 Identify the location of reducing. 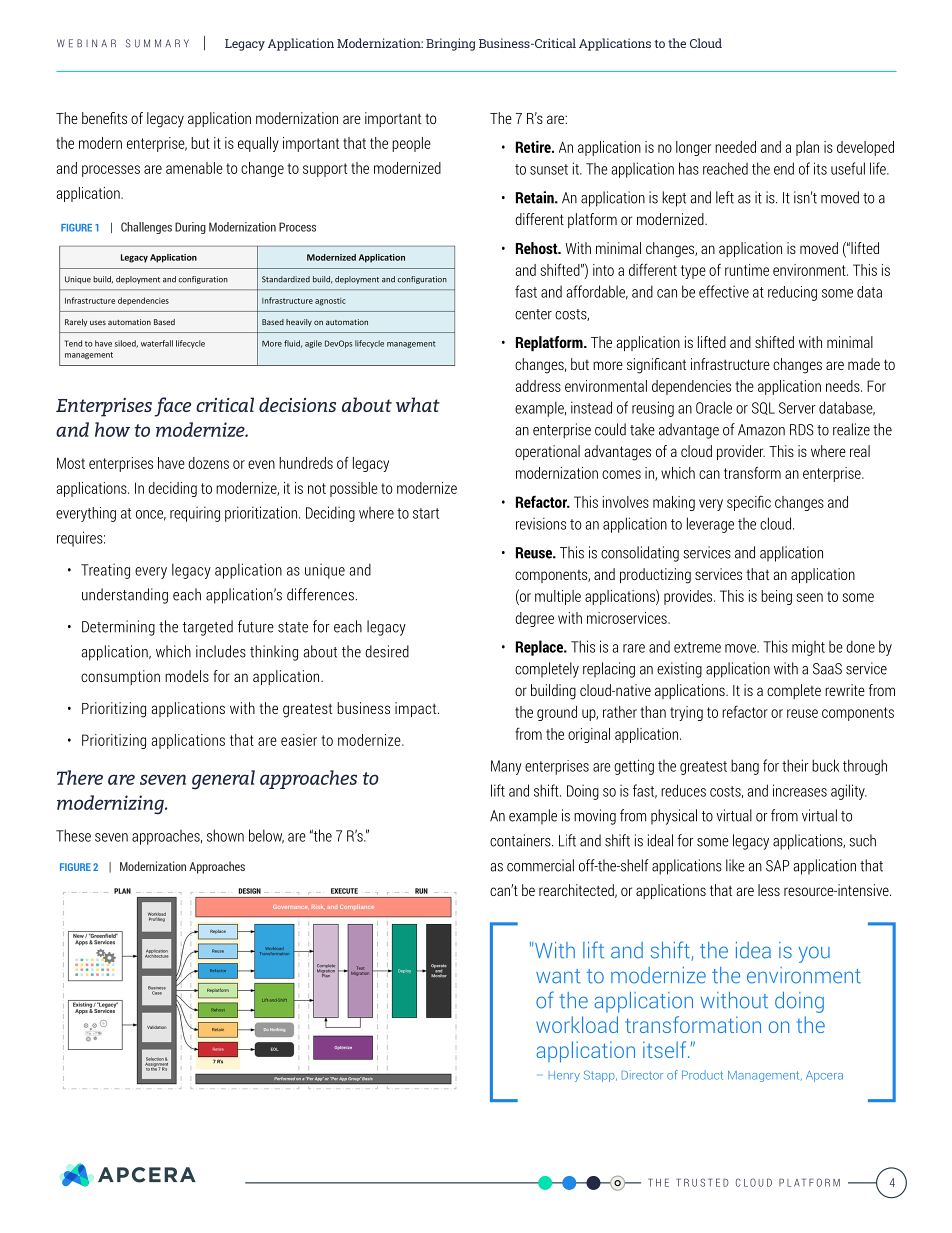
(792, 293).
